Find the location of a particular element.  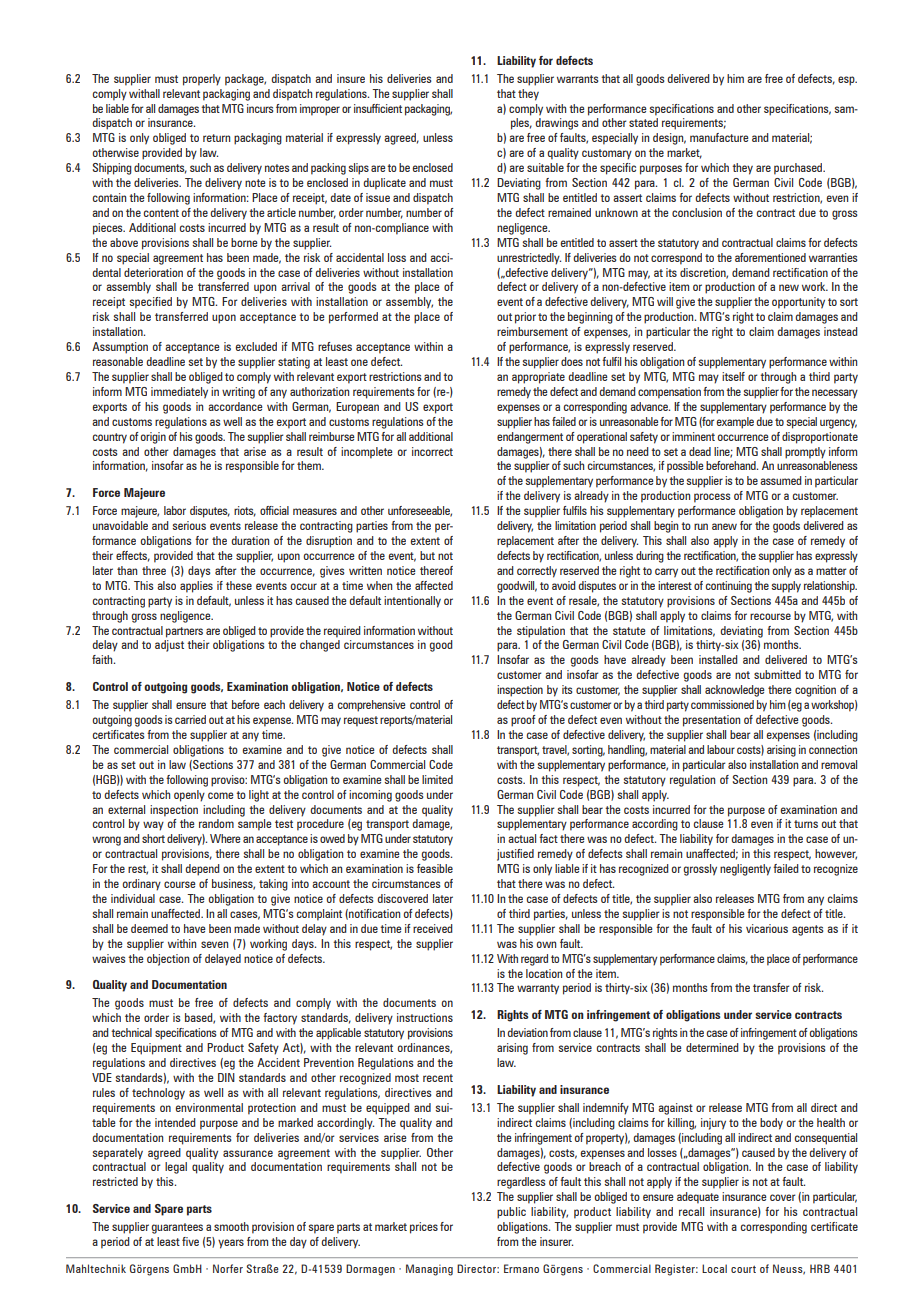

assumed is located at coordinates (781, 480).
